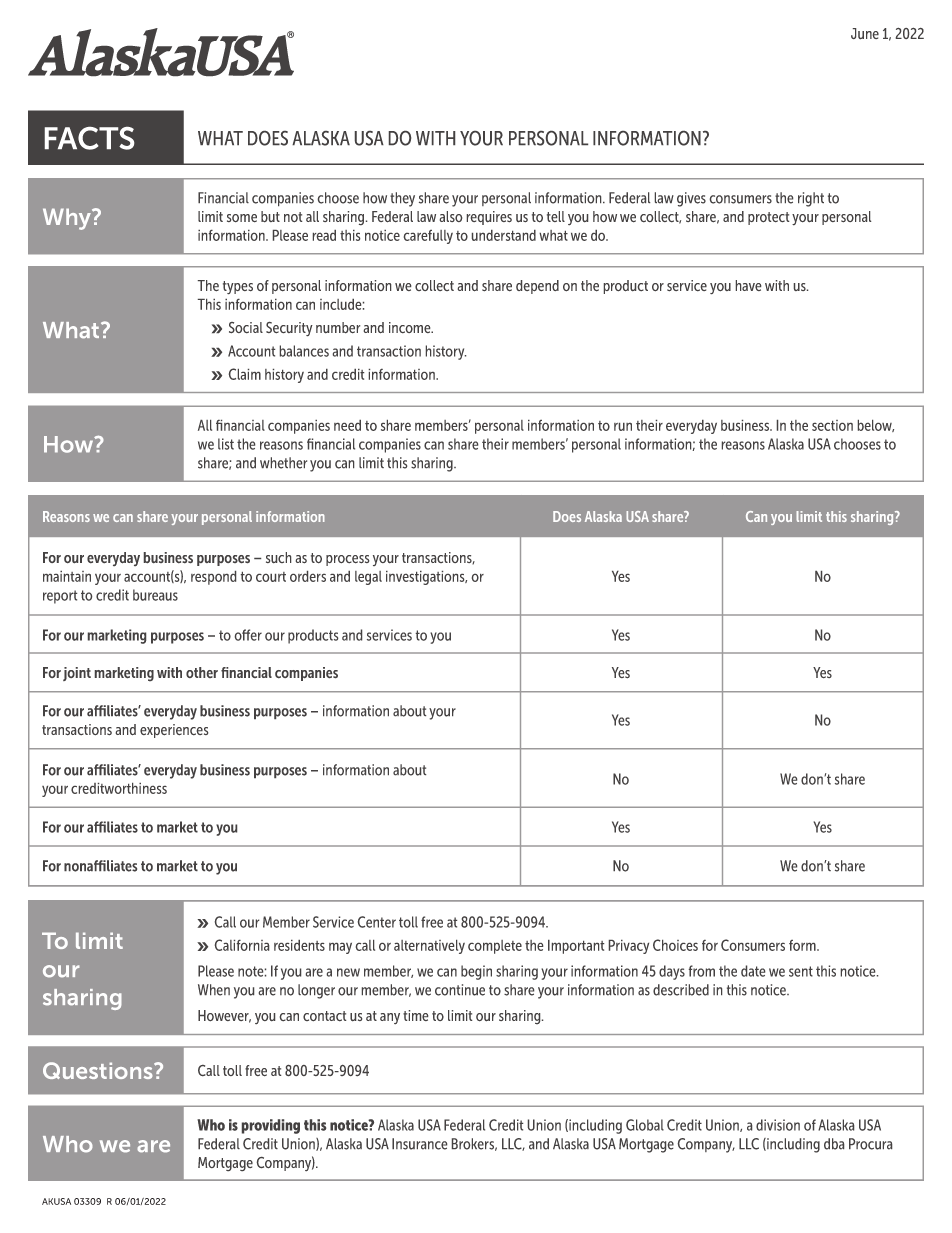 This screenshot has height=1233, width=952. What do you see at coordinates (99, 1070) in the screenshot?
I see `Questions` at bounding box center [99, 1070].
